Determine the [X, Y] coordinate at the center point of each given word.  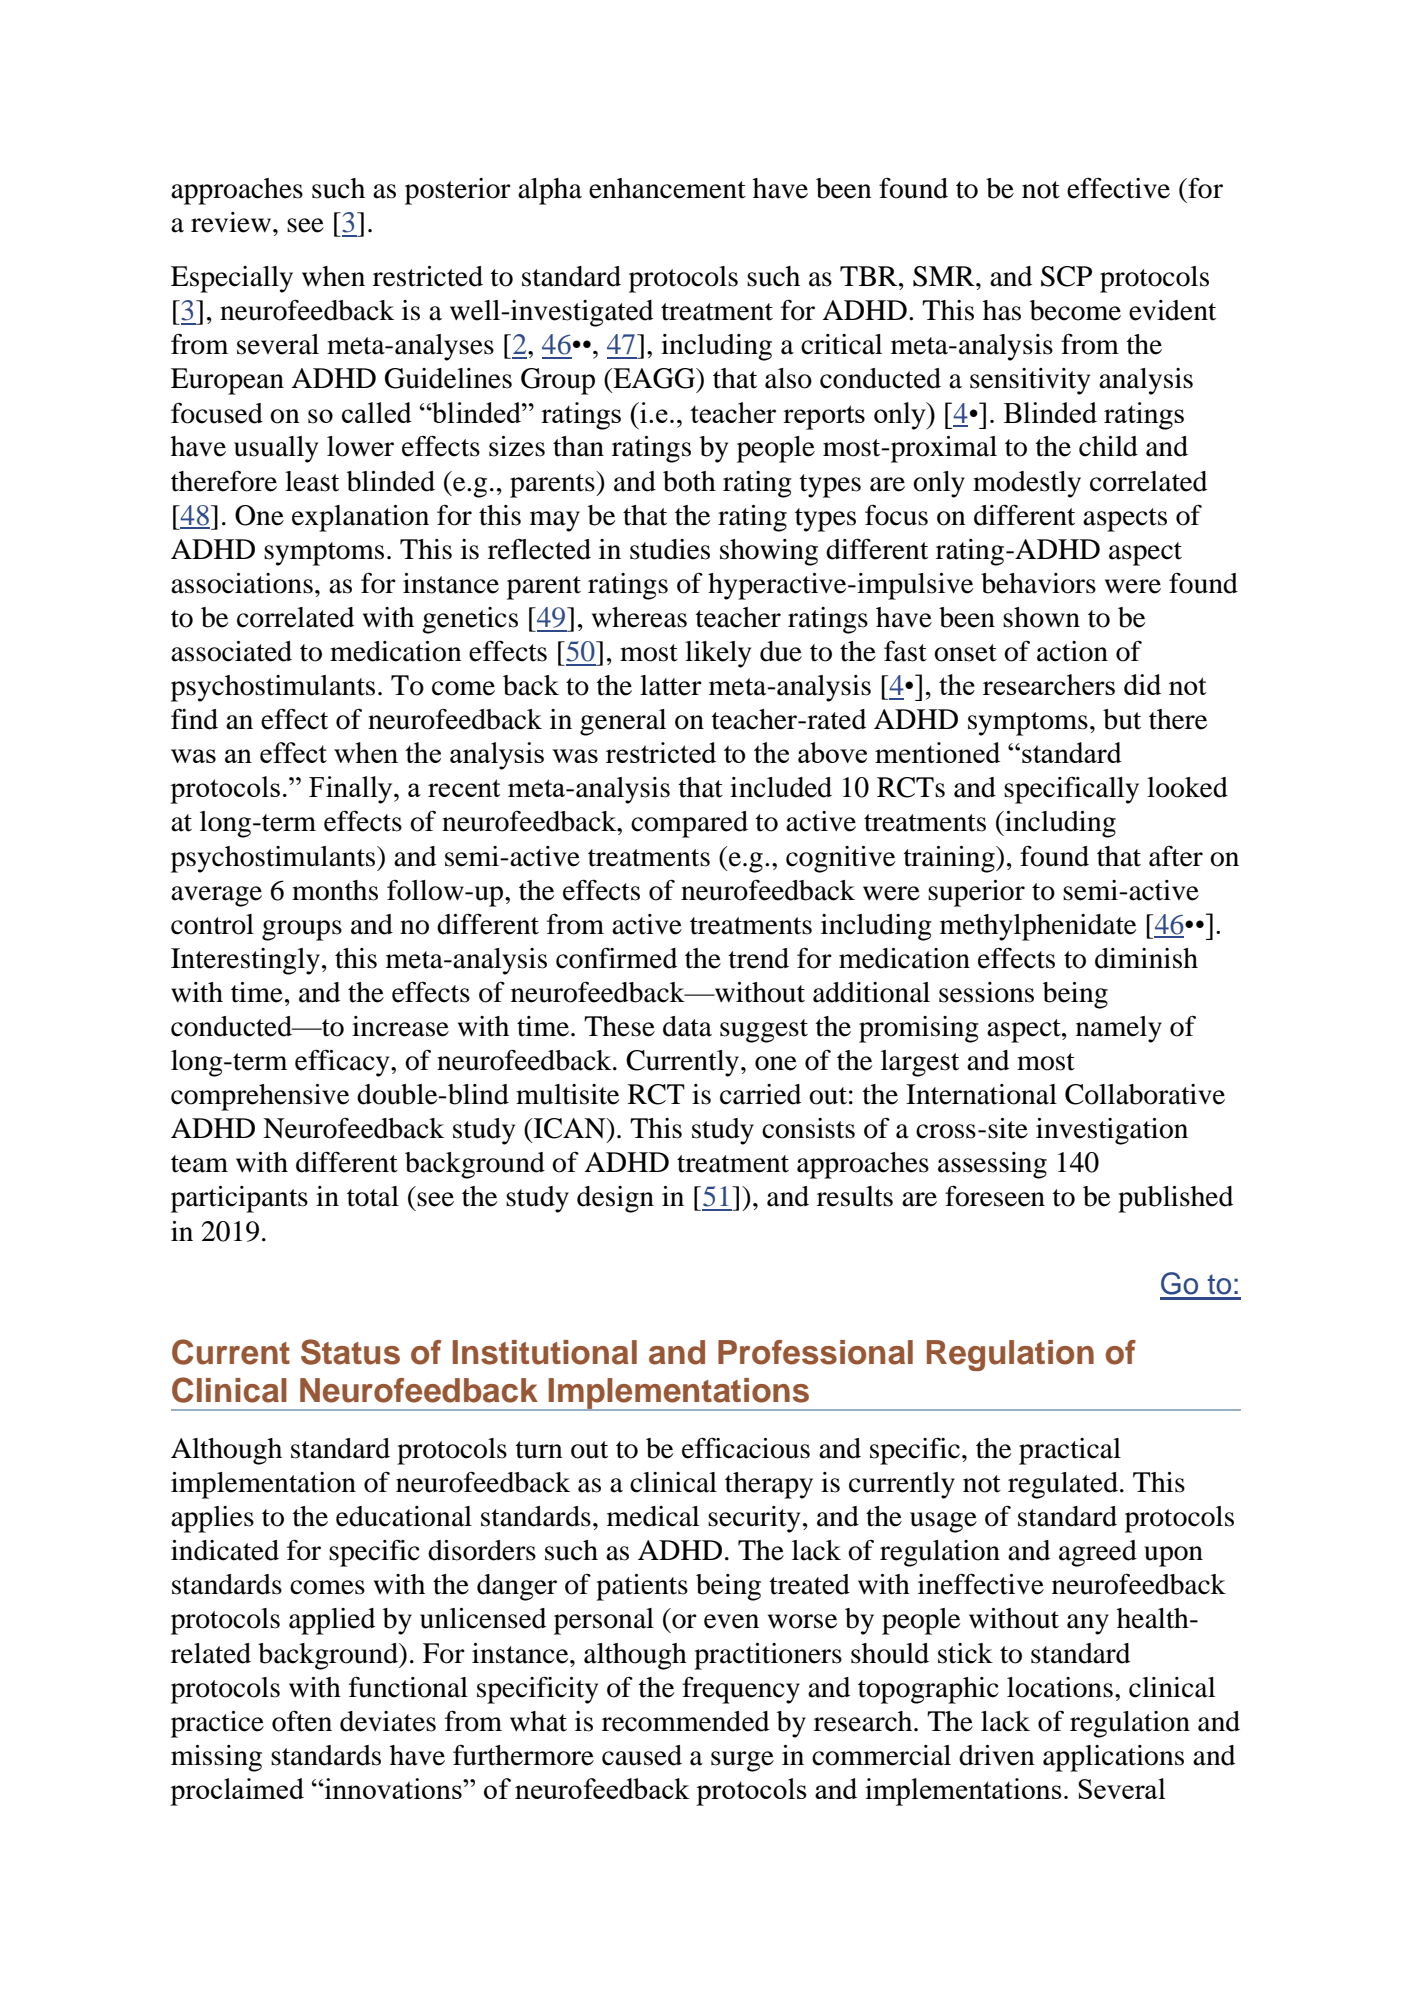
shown [1041, 617]
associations [242, 583]
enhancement [667, 188]
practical [1070, 1451]
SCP [1066, 276]
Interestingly [245, 961]
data [687, 1026]
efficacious [746, 1448]
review [231, 222]
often [302, 1721]
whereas [639, 617]
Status [350, 1352]
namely [1119, 1029]
